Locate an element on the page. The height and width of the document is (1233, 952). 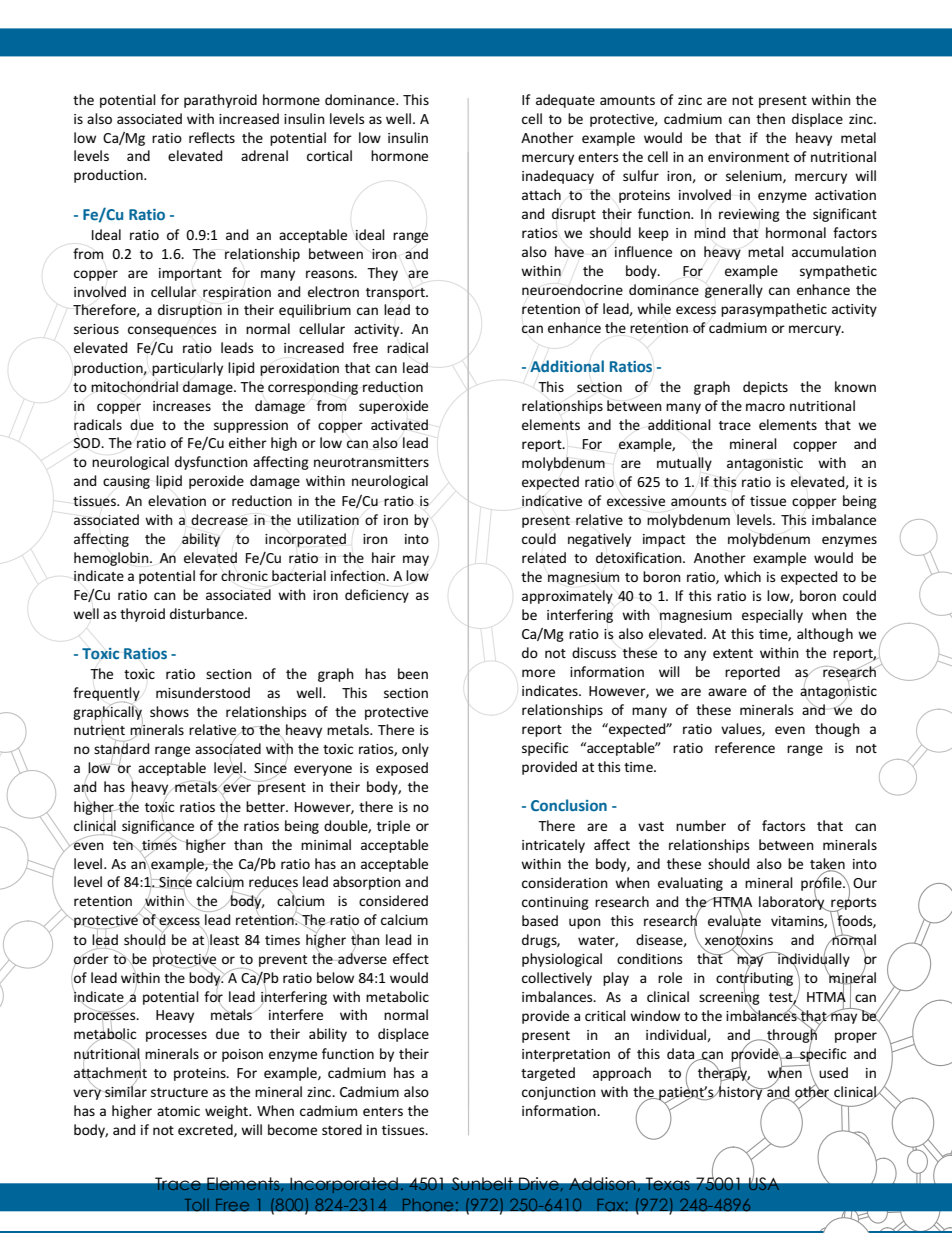
standard is located at coordinates (121, 749).
